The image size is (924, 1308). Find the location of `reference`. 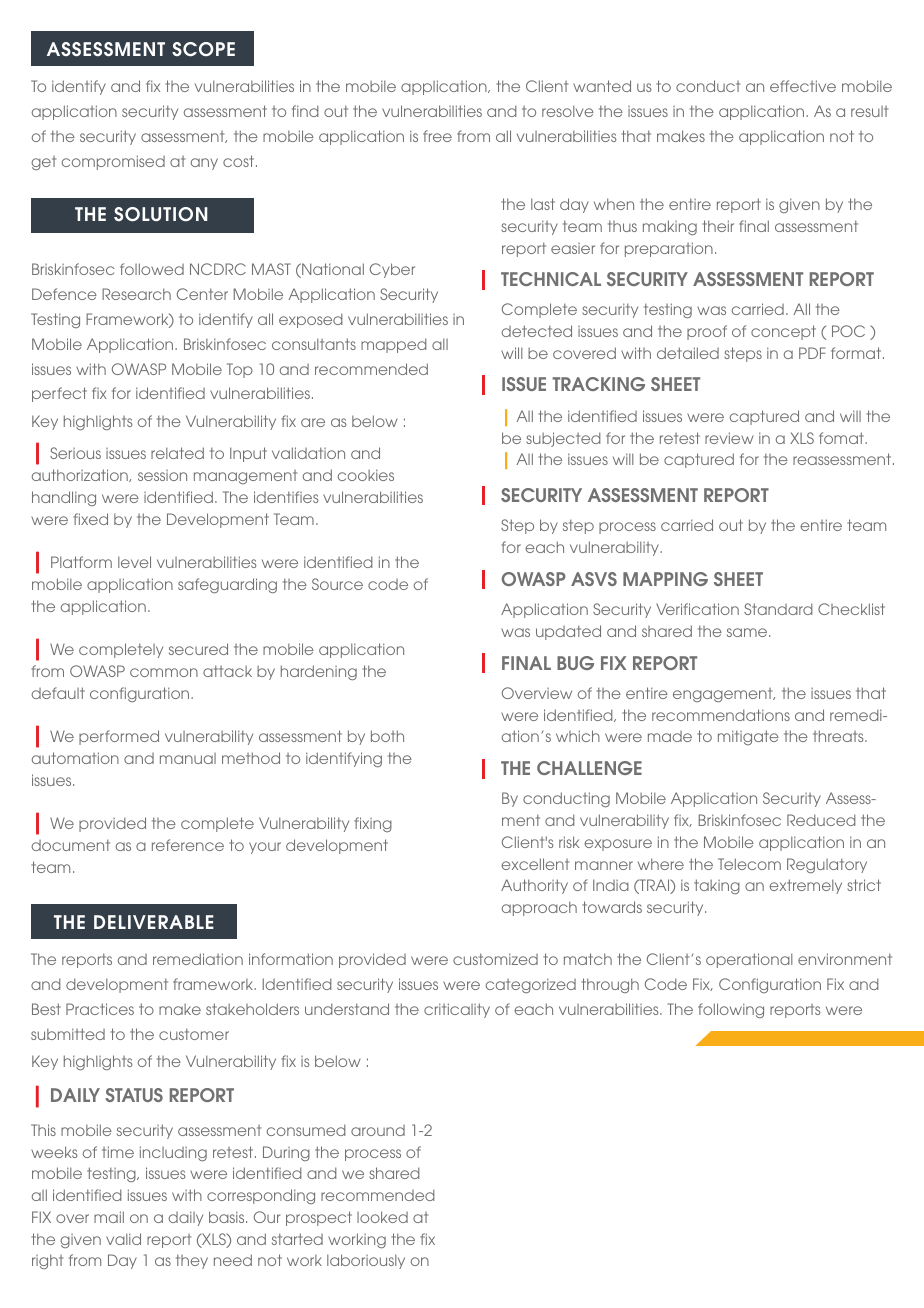

reference is located at coordinates (188, 845).
